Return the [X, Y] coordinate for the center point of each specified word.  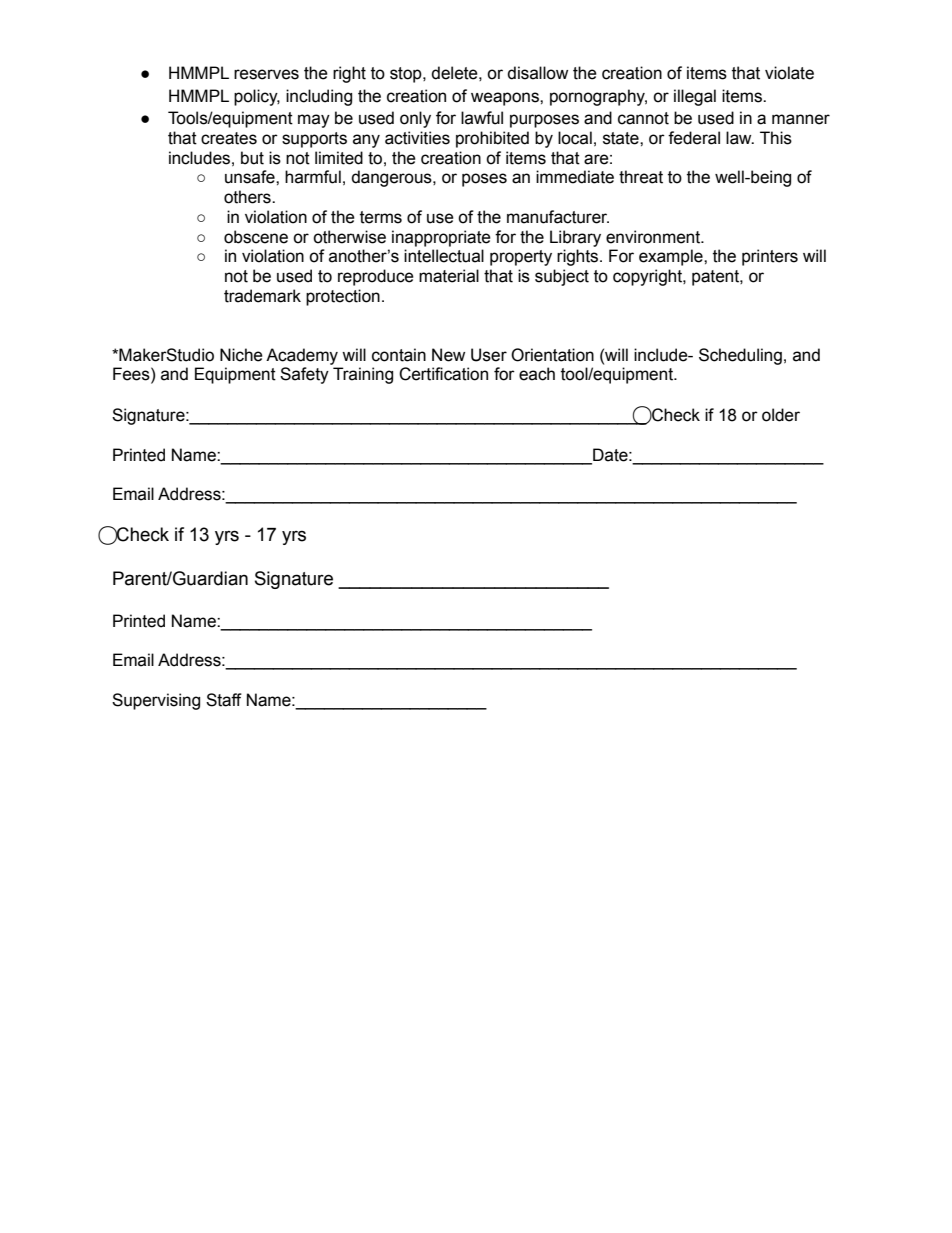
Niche [241, 355]
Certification [443, 374]
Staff [224, 700]
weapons [506, 99]
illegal [695, 97]
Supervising [156, 701]
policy [257, 97]
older [781, 415]
